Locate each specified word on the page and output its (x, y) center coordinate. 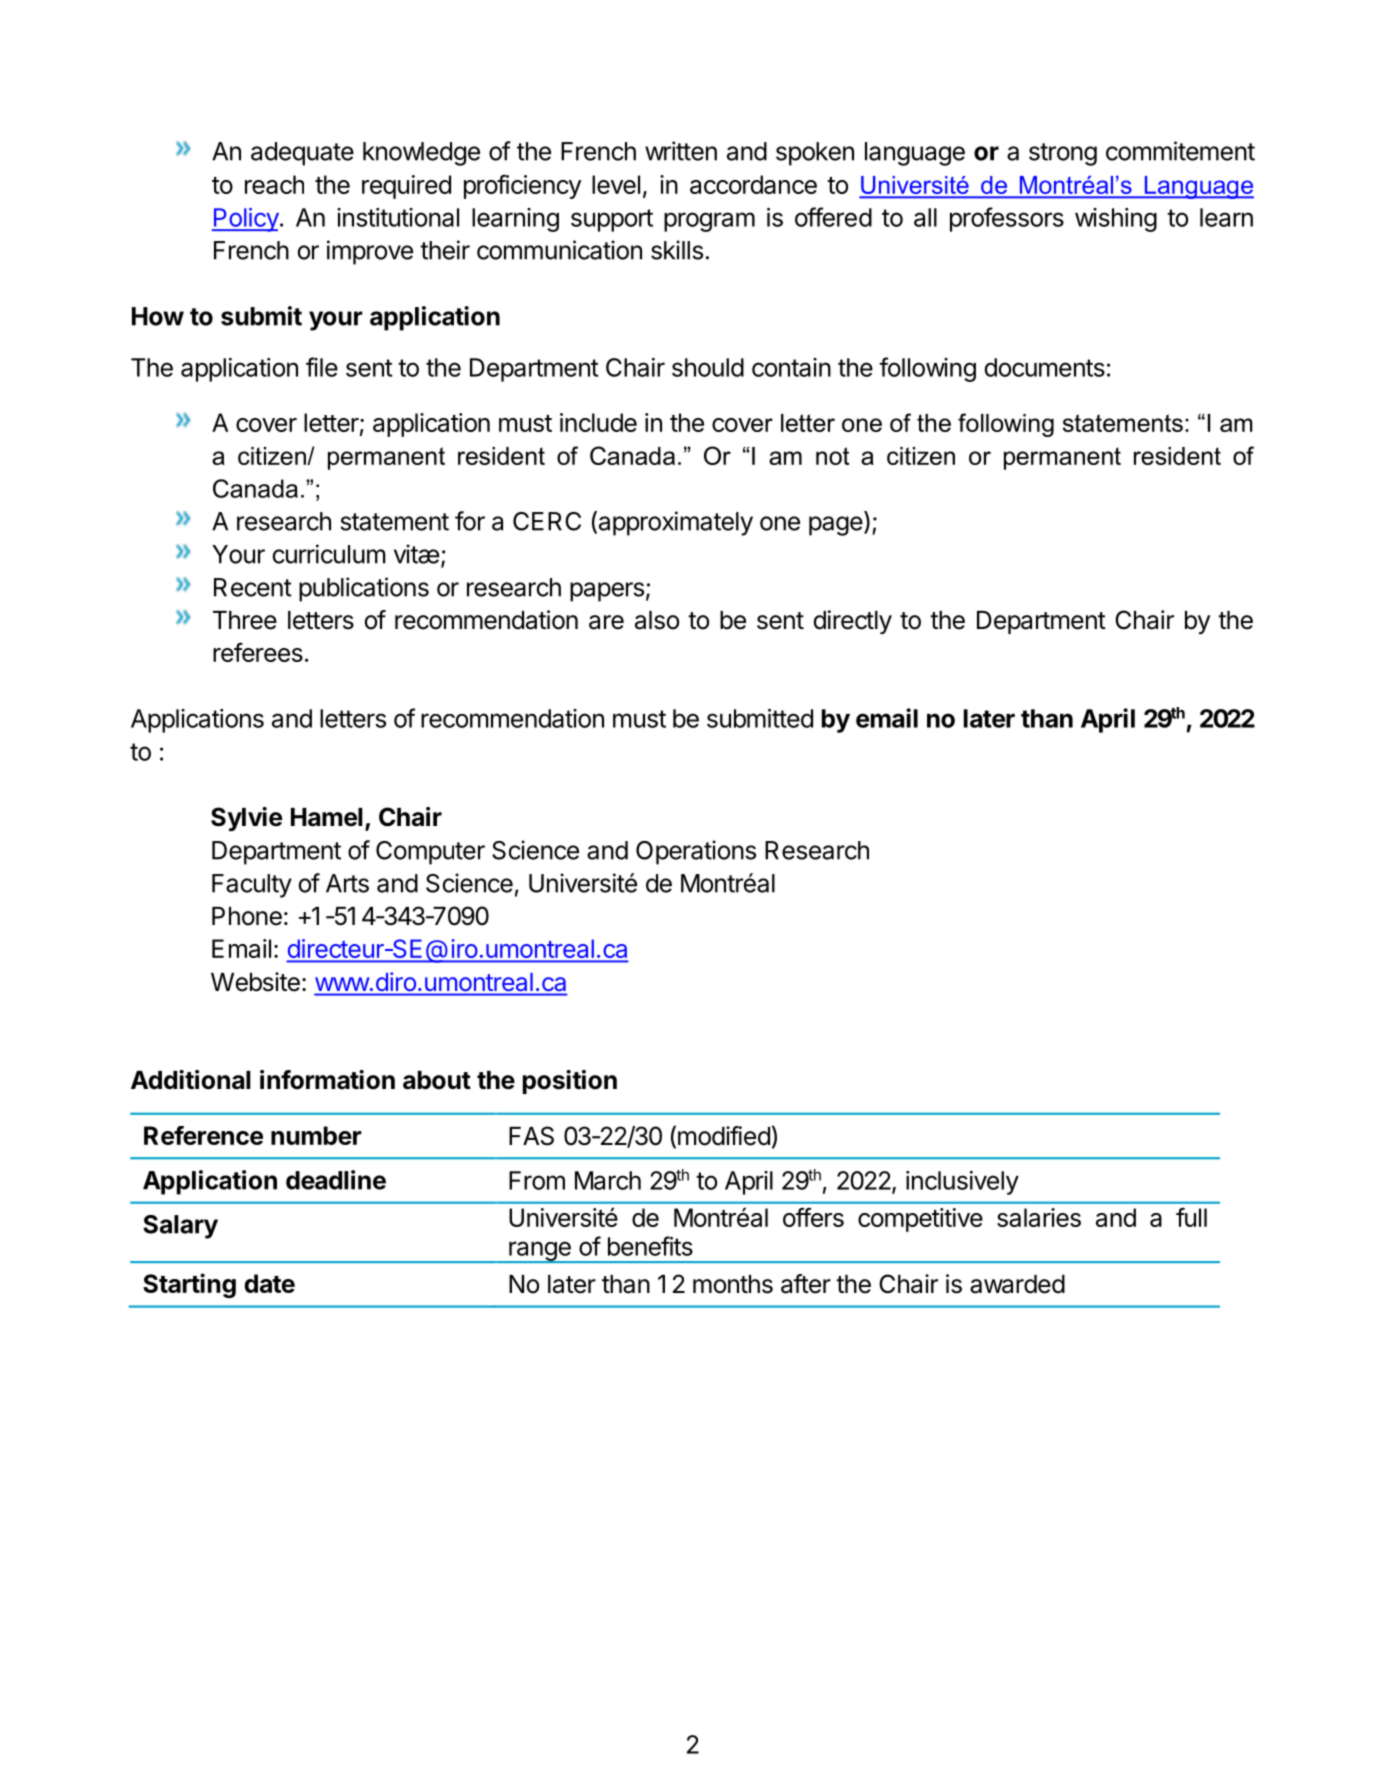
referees (258, 652)
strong (1063, 154)
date (269, 1283)
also (657, 620)
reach (274, 184)
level (616, 184)
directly (853, 622)
